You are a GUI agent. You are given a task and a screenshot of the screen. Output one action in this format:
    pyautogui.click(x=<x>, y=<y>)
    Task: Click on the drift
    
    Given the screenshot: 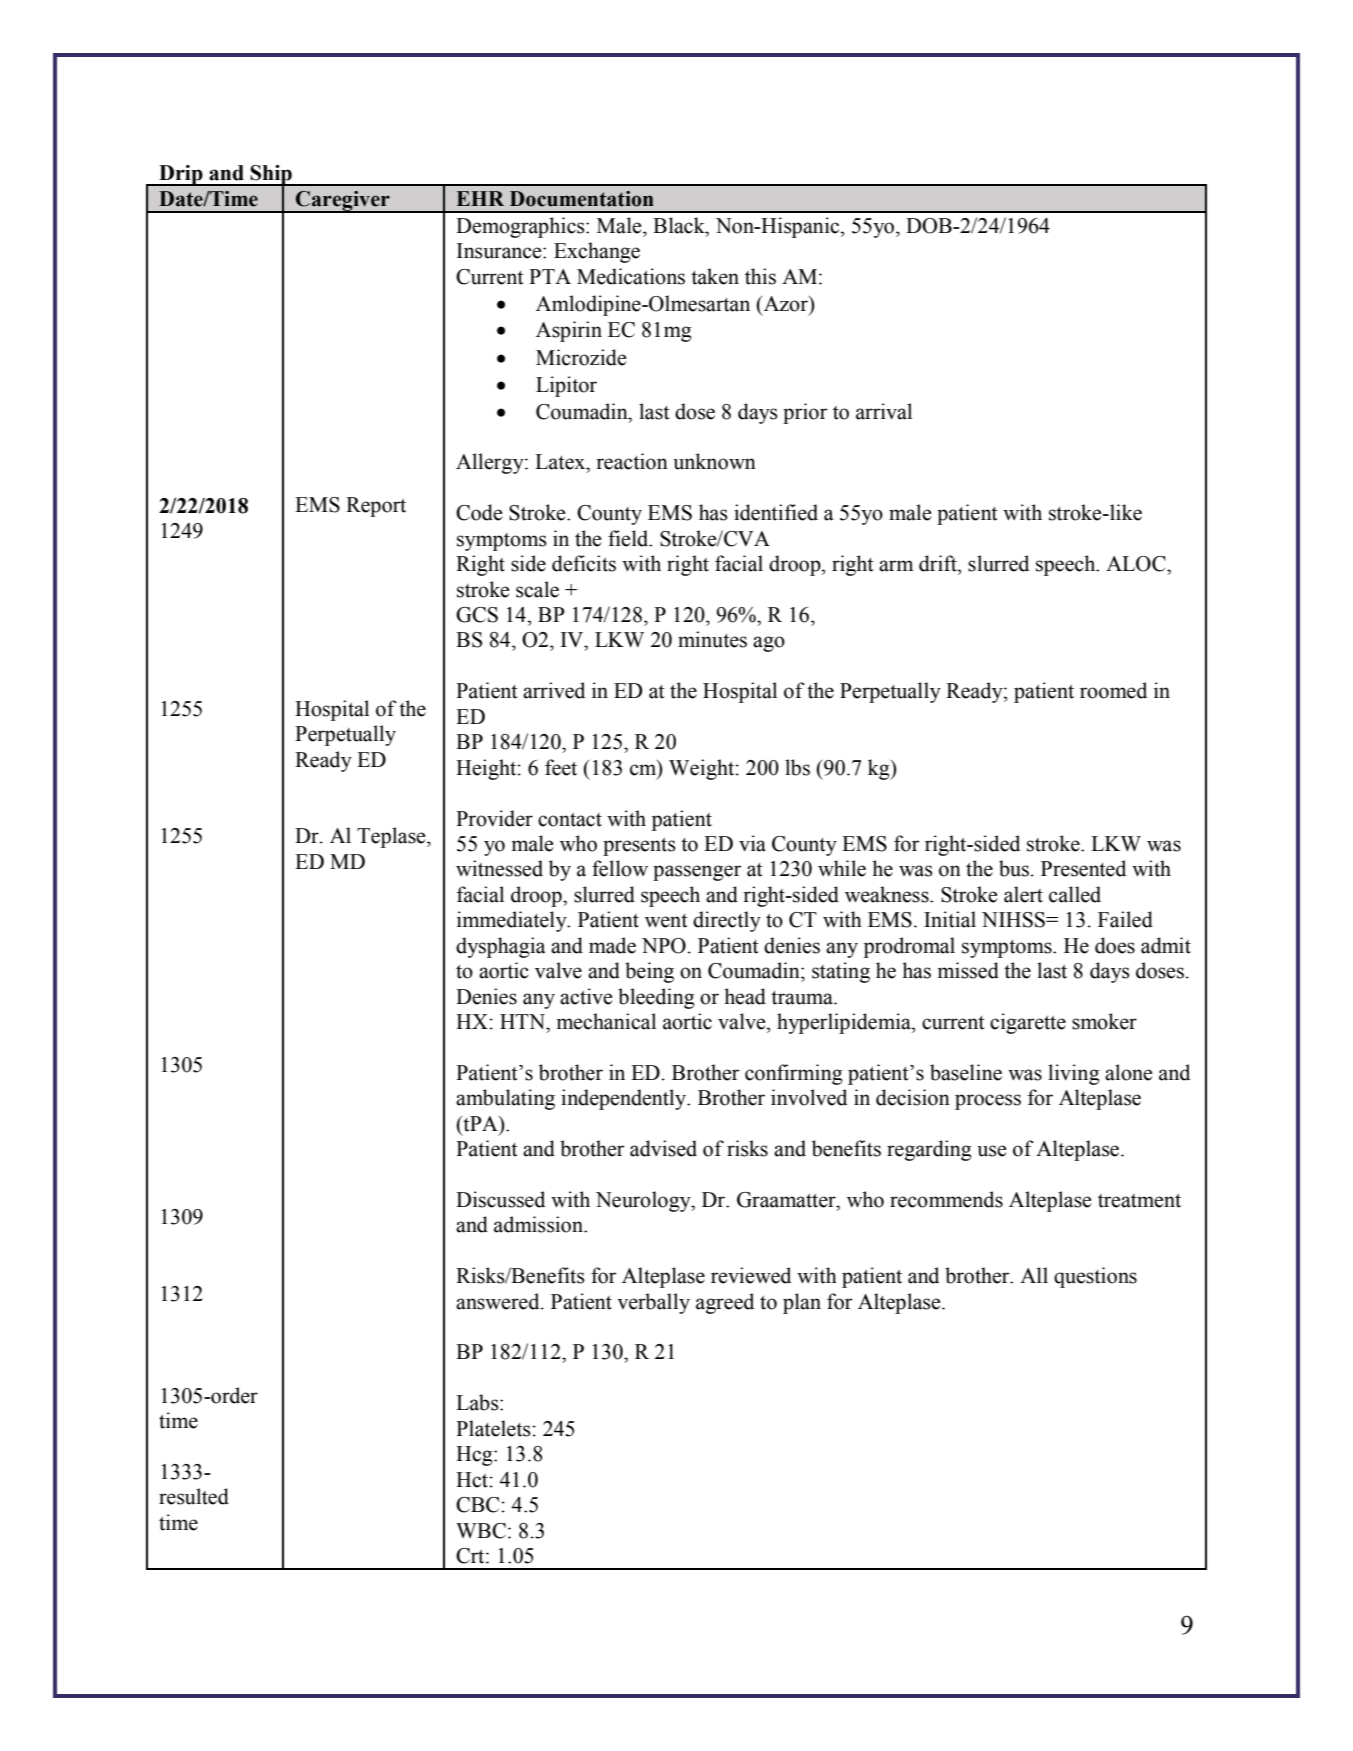 What is the action you would take?
    pyautogui.click(x=939, y=563)
